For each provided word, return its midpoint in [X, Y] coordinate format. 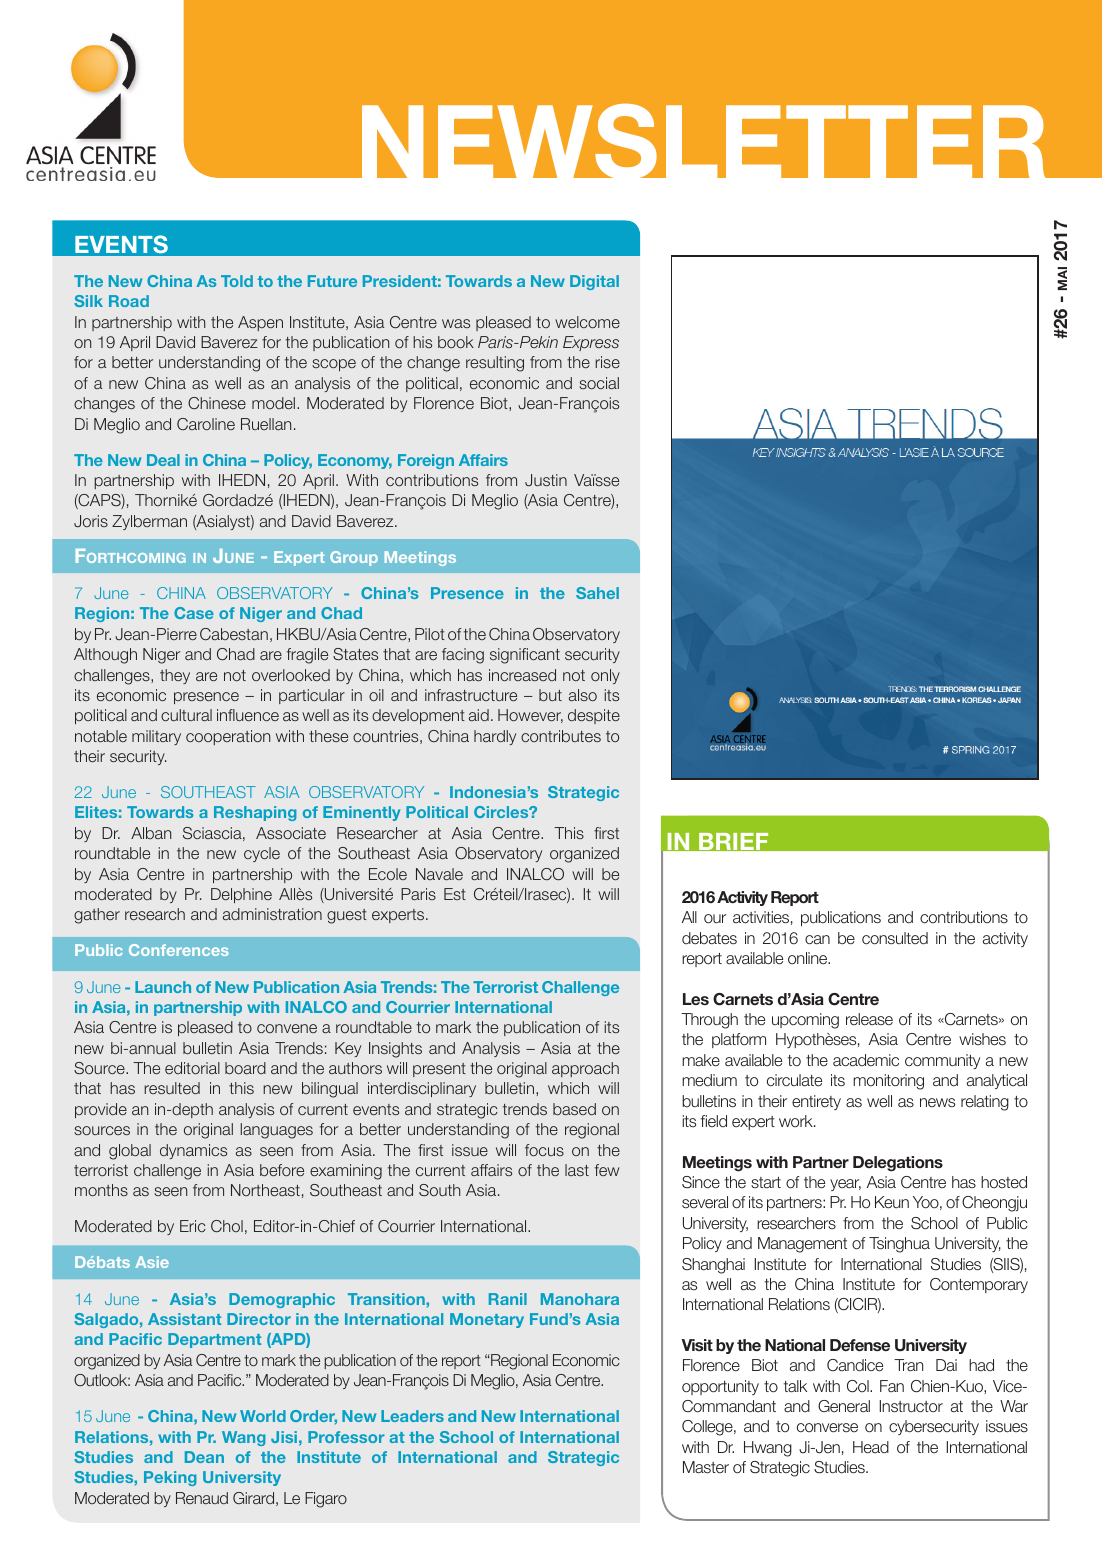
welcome [587, 322]
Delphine [241, 895]
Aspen [260, 323]
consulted [895, 938]
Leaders [412, 1416]
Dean [204, 1457]
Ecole [388, 874]
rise [607, 362]
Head [871, 1447]
